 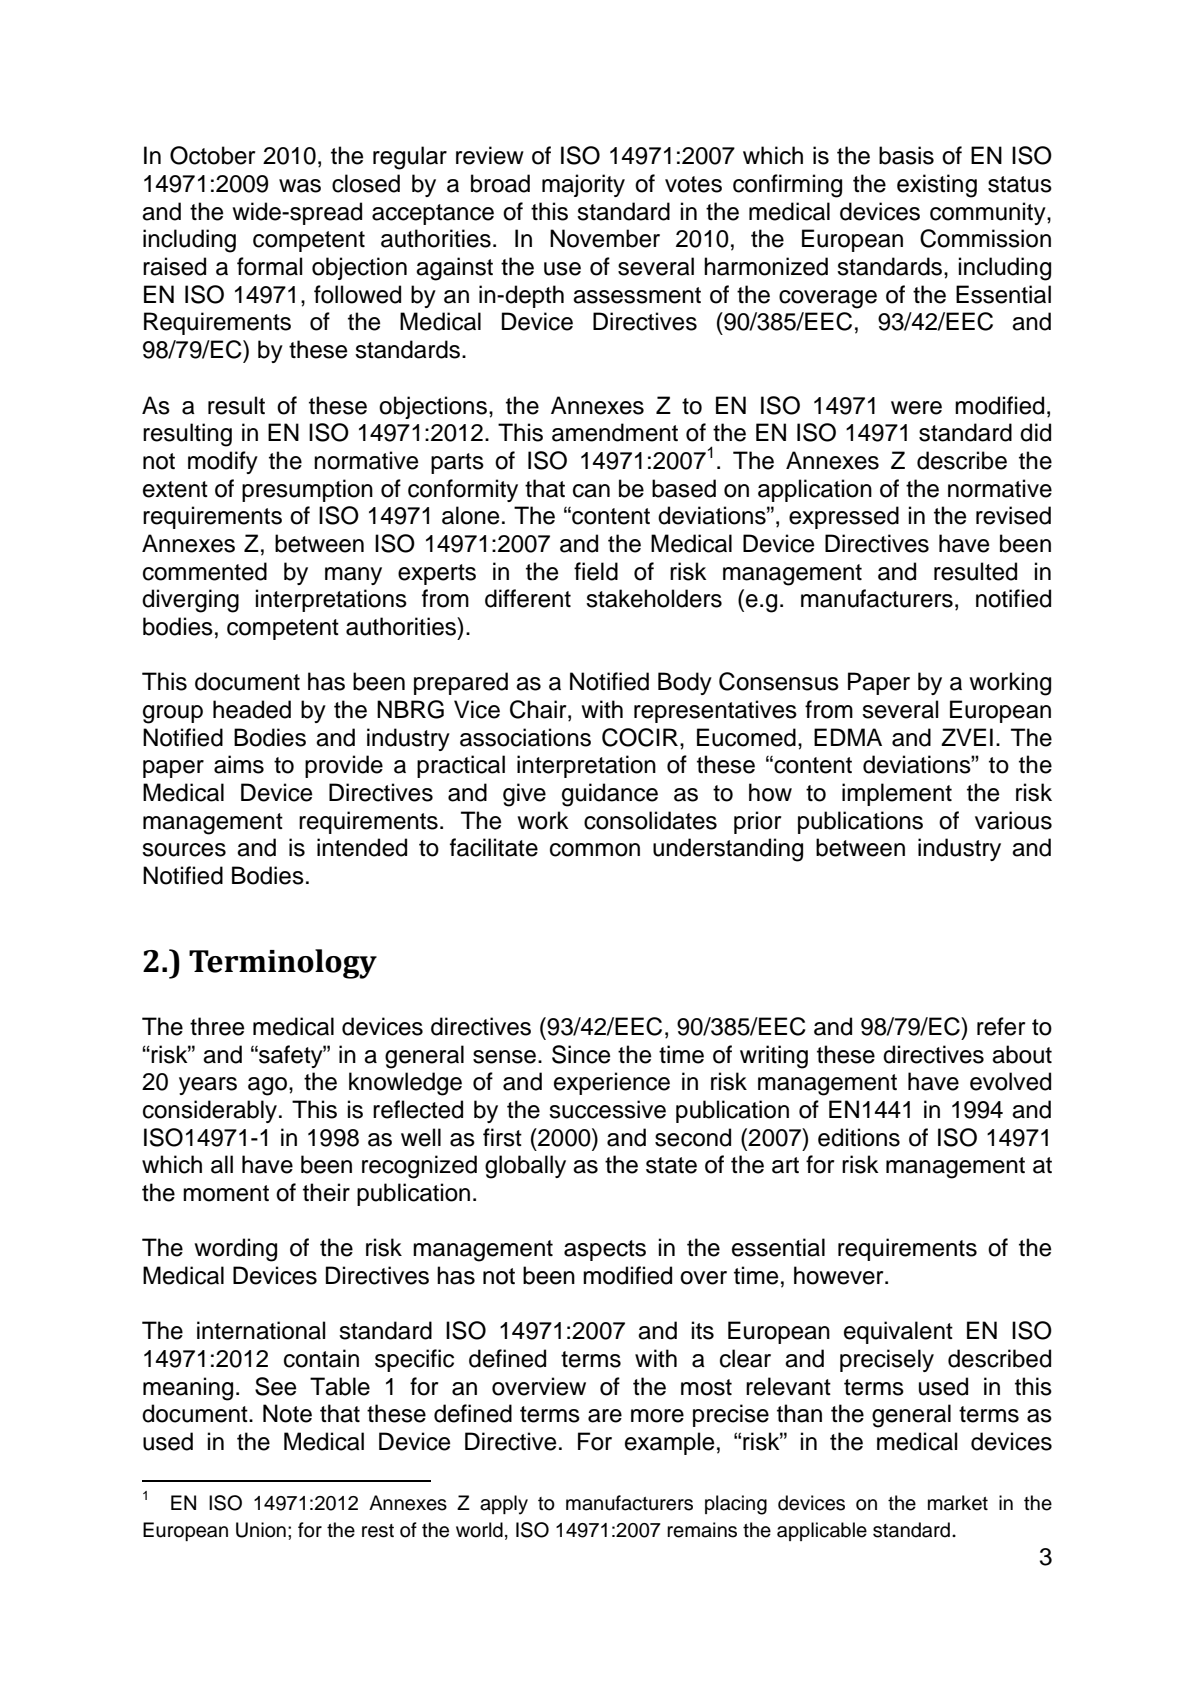 I want to click on example, so click(x=669, y=1443).
